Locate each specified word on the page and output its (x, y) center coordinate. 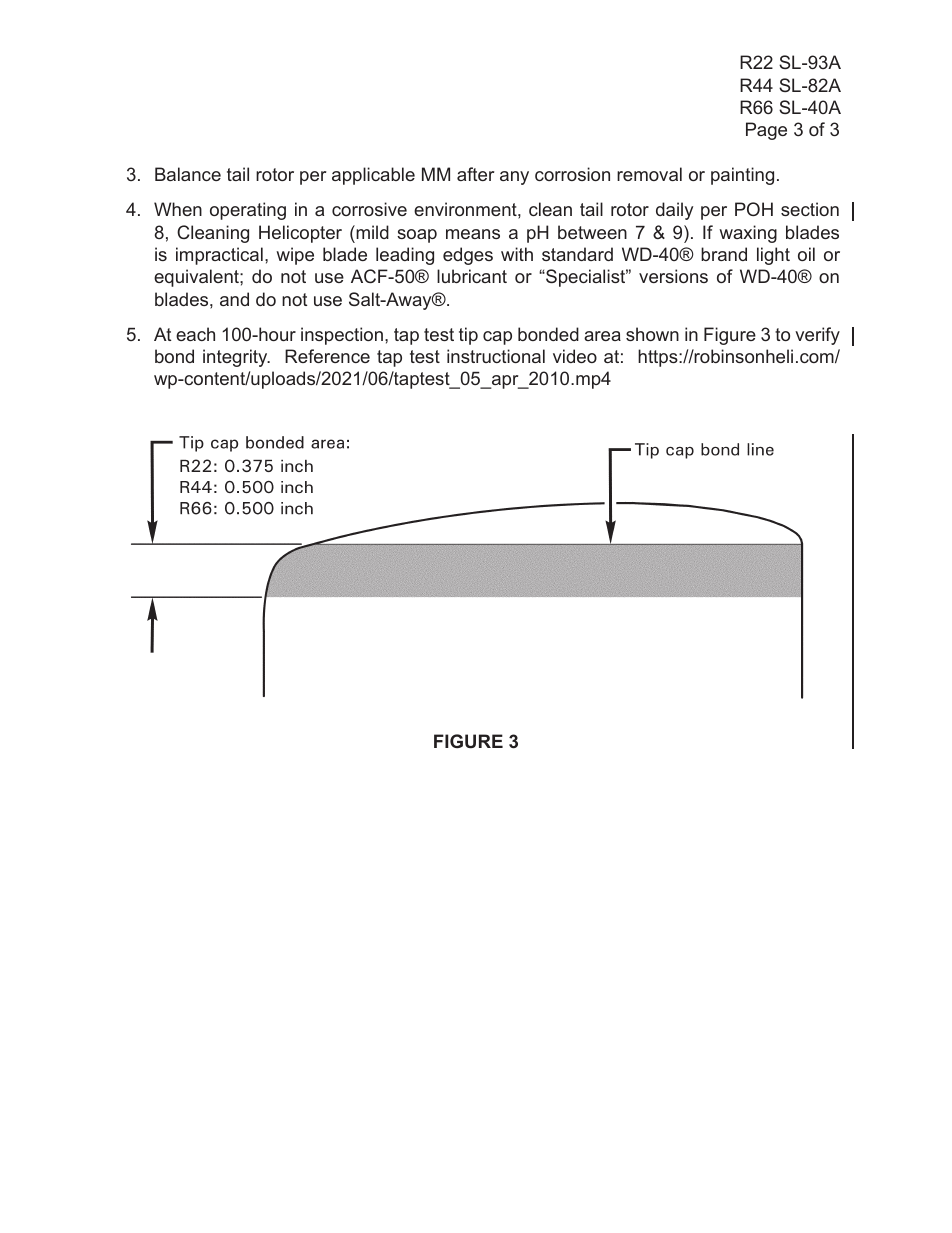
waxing (748, 234)
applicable (373, 176)
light (773, 256)
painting (742, 176)
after (475, 174)
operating (248, 211)
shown (652, 334)
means (473, 234)
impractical (219, 256)
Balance (188, 174)
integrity (236, 358)
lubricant (472, 276)
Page (766, 131)
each (195, 334)
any (514, 178)
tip (468, 336)
